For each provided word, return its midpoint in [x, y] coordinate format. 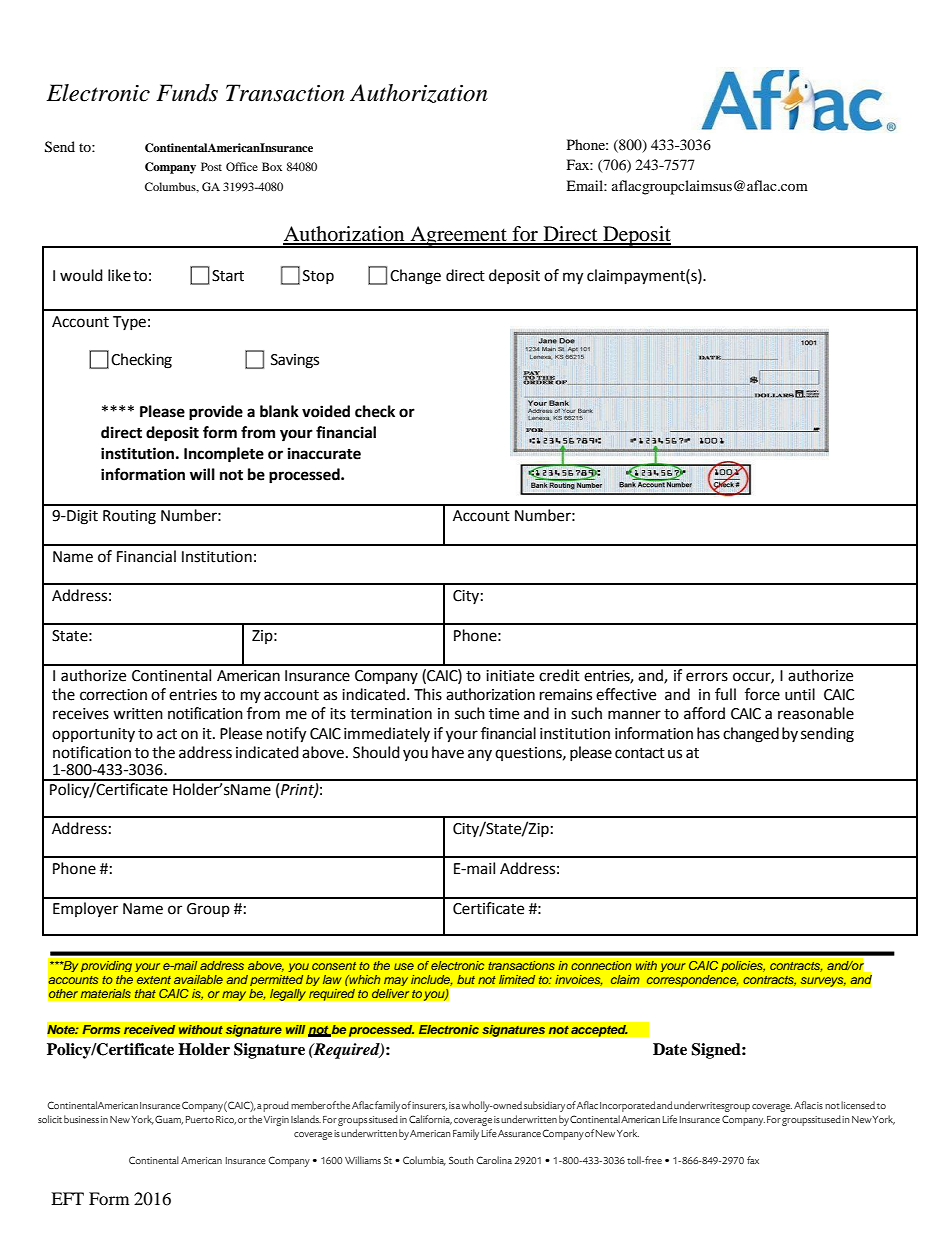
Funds [187, 93]
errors [707, 677]
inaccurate [324, 453]
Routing [129, 517]
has [708, 733]
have [448, 752]
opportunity [93, 735]
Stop [318, 277]
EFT [67, 1198]
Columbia [424, 1161]
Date [670, 1049]
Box [272, 166]
